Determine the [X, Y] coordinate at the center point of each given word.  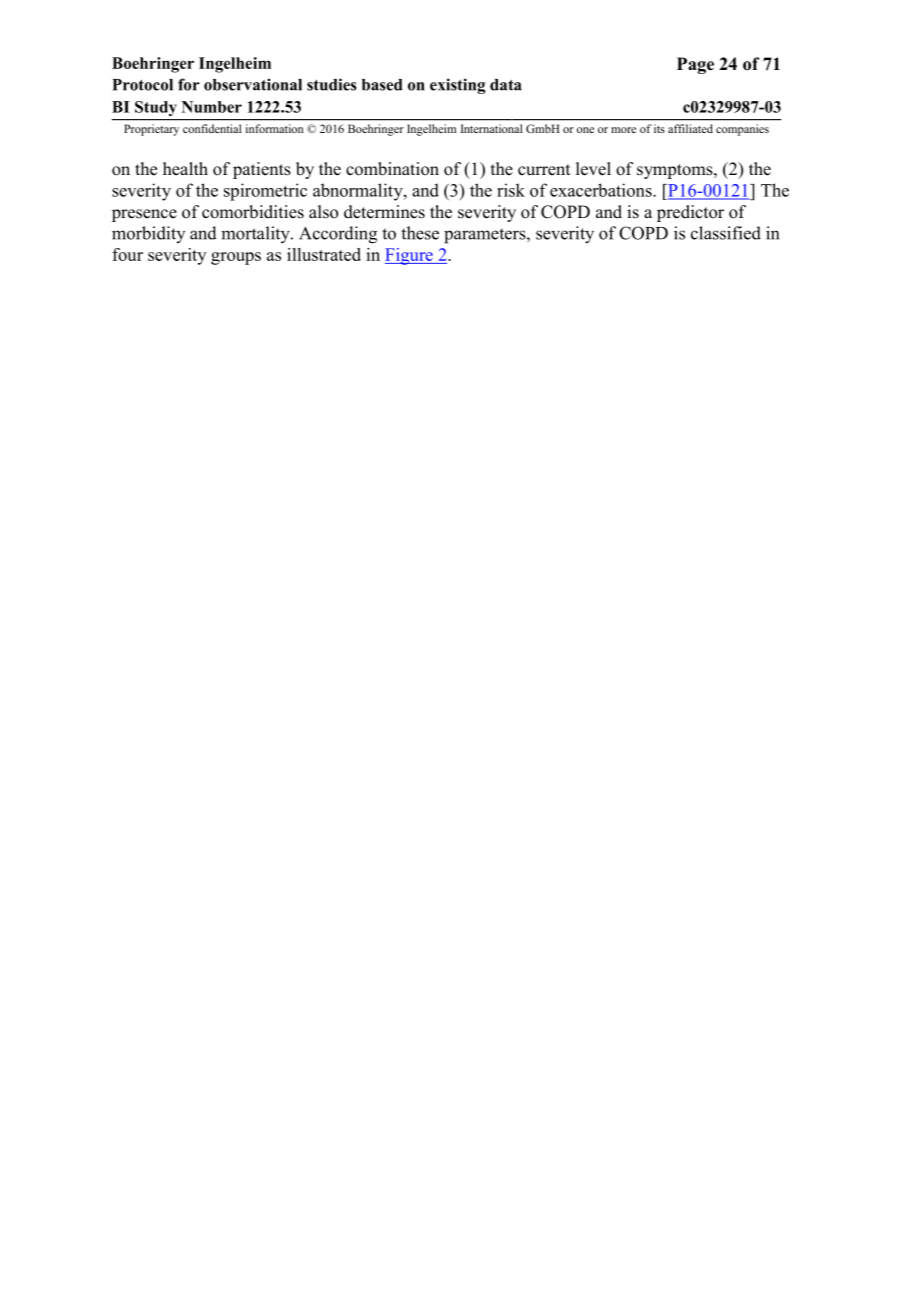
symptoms [676, 171]
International [491, 128]
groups [236, 258]
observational [253, 84]
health [185, 169]
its [659, 128]
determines [384, 212]
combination [392, 169]
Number [212, 107]
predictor [690, 213]
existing [458, 86]
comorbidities [253, 212]
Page [695, 65]
